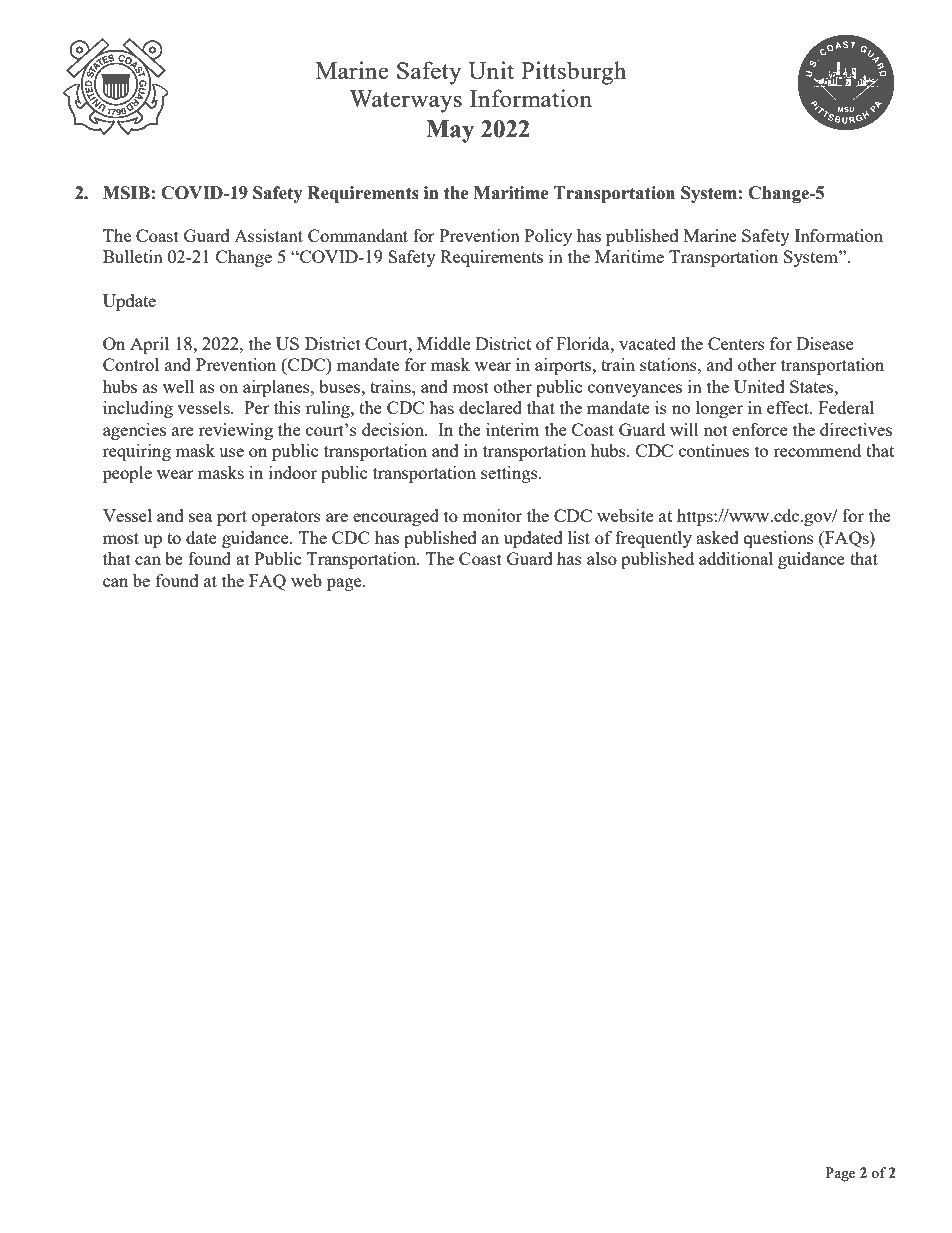 This image has width=952, height=1233. Describe the element at coordinates (817, 450) in the image. I see `recommend` at that location.
